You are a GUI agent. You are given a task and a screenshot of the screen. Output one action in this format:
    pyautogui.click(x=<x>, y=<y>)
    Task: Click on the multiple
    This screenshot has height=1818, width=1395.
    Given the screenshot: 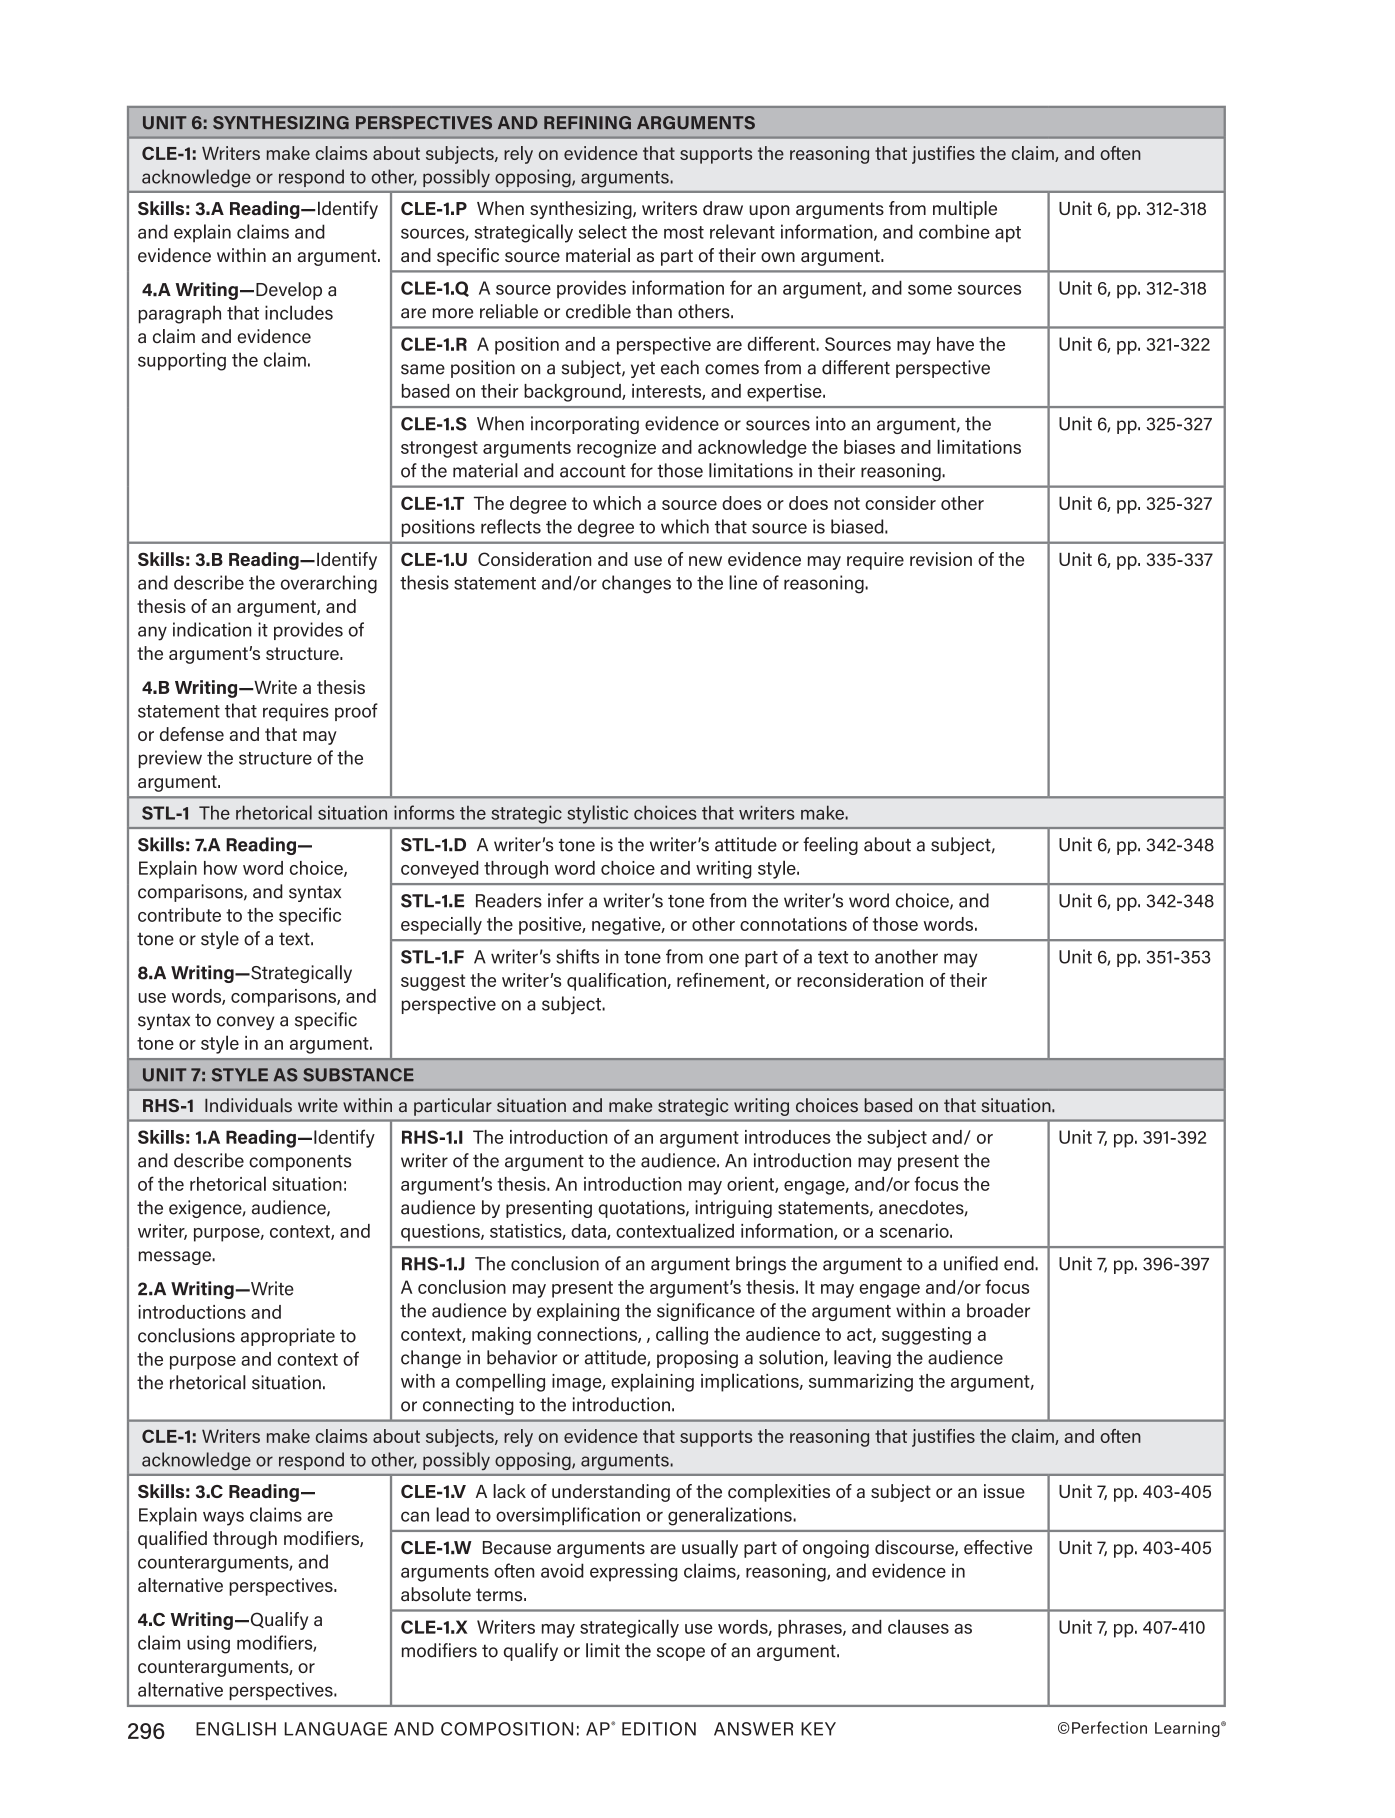 What is the action you would take?
    pyautogui.click(x=965, y=210)
